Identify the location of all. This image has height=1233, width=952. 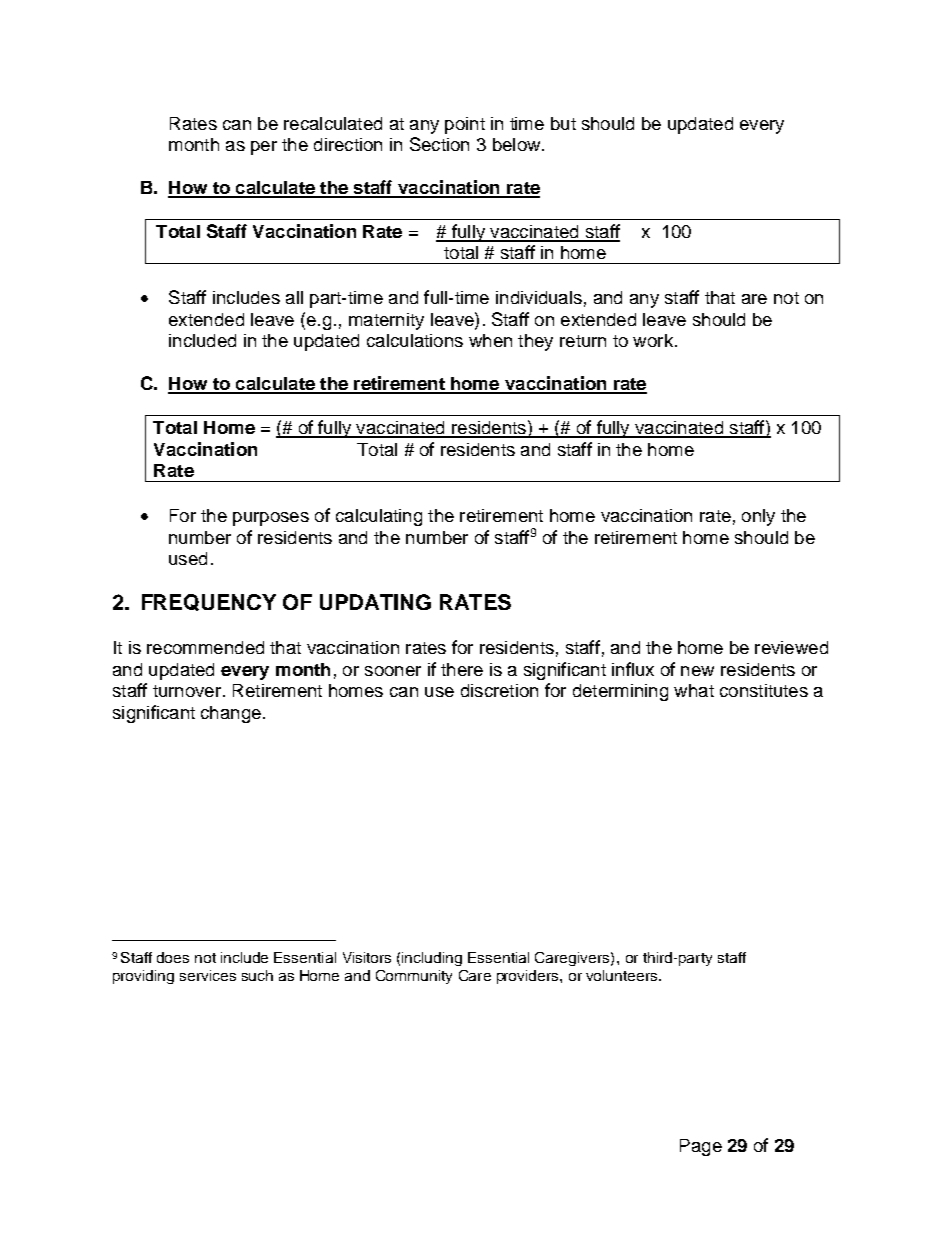
(294, 297).
